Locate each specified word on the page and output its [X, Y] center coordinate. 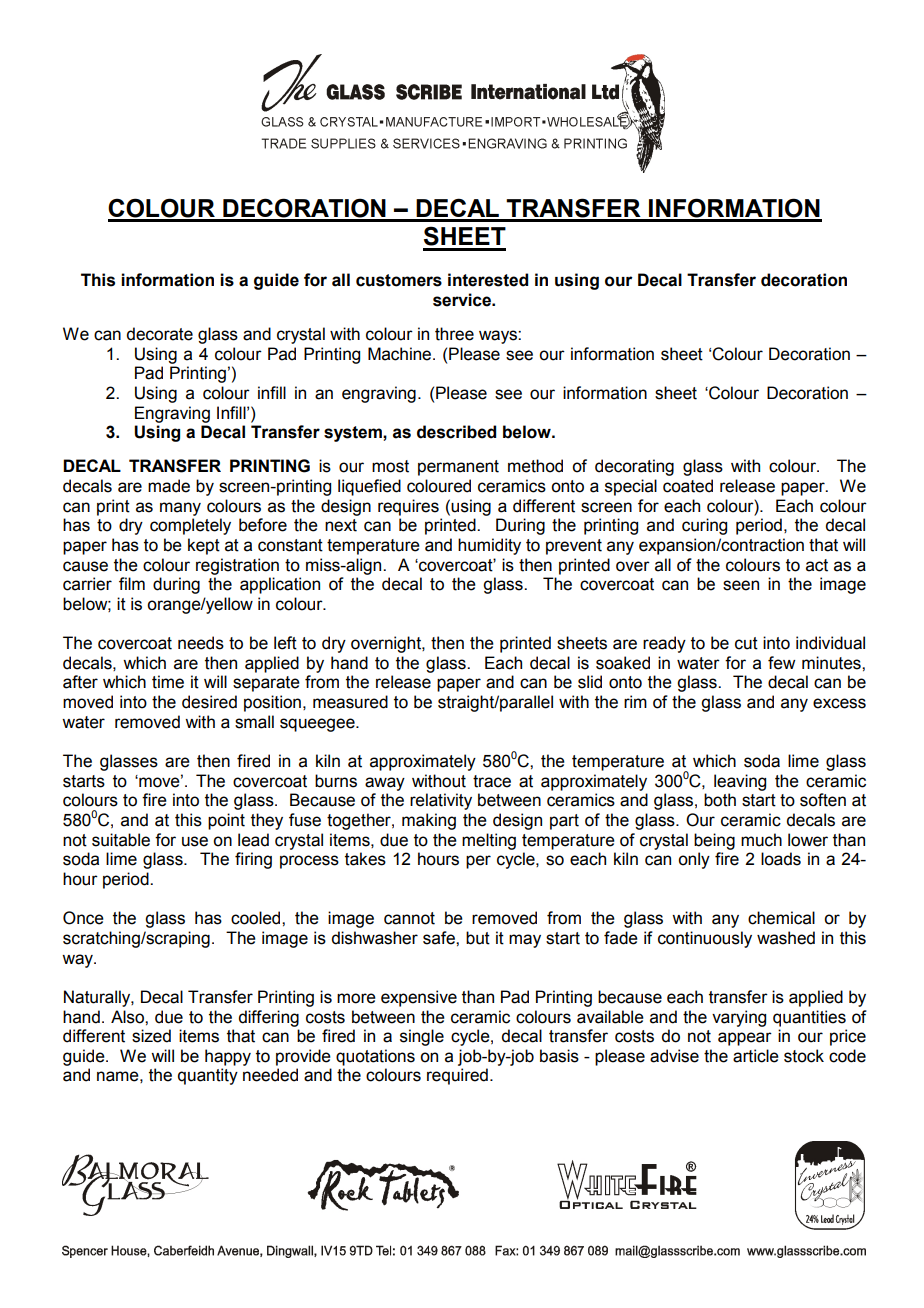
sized [151, 1036]
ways [499, 337]
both [720, 800]
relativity [441, 801]
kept [204, 546]
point [226, 821]
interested [488, 280]
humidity [489, 546]
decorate [160, 334]
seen [741, 585]
